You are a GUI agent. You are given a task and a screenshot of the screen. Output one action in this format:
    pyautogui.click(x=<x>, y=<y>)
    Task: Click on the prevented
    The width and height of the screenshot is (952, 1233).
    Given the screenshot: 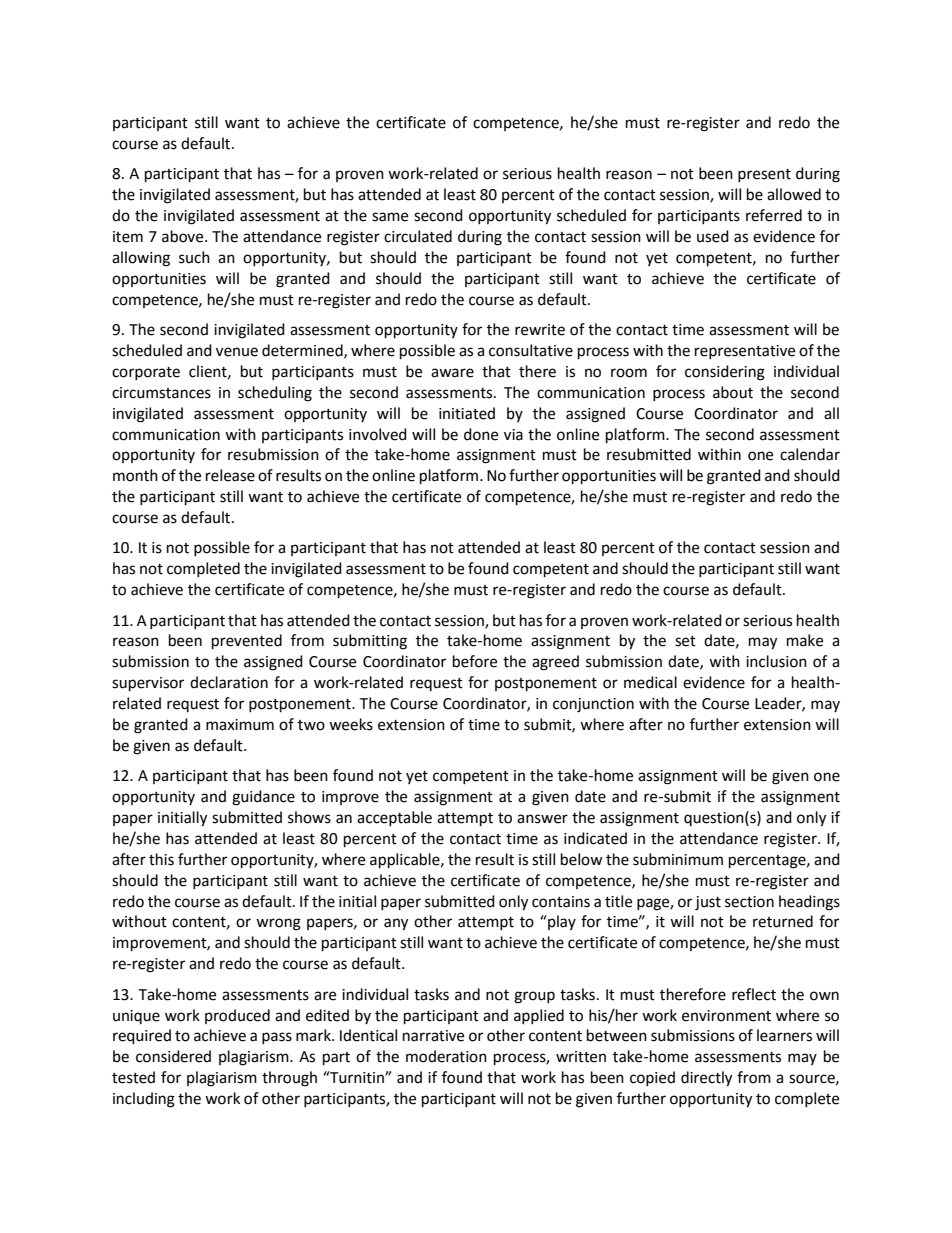 What is the action you would take?
    pyautogui.click(x=247, y=642)
